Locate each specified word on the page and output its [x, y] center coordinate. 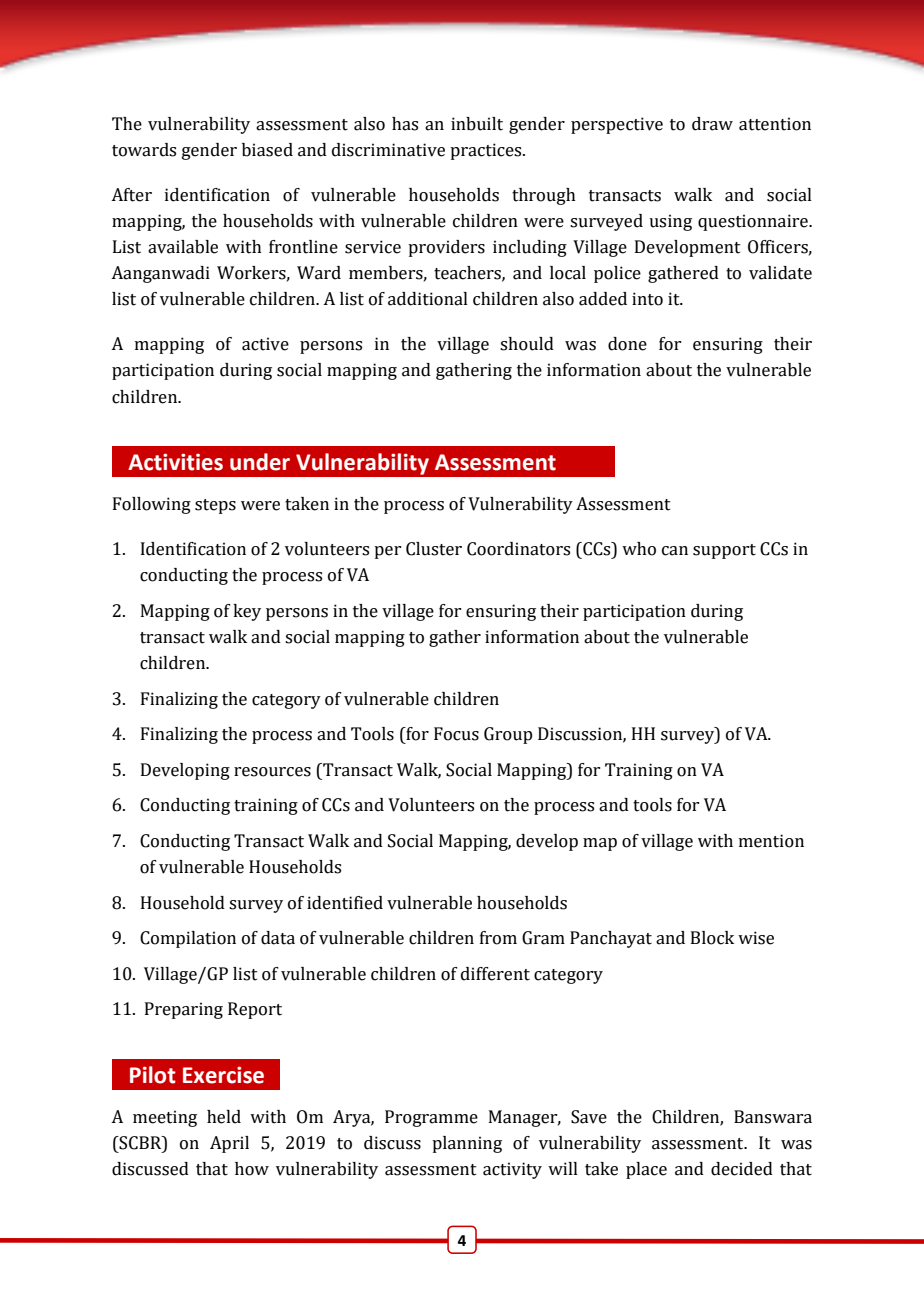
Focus [456, 734]
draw [712, 124]
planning [467, 1144]
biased [267, 150]
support [724, 551]
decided [742, 1169]
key [247, 612]
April [229, 1144]
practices [487, 151]
